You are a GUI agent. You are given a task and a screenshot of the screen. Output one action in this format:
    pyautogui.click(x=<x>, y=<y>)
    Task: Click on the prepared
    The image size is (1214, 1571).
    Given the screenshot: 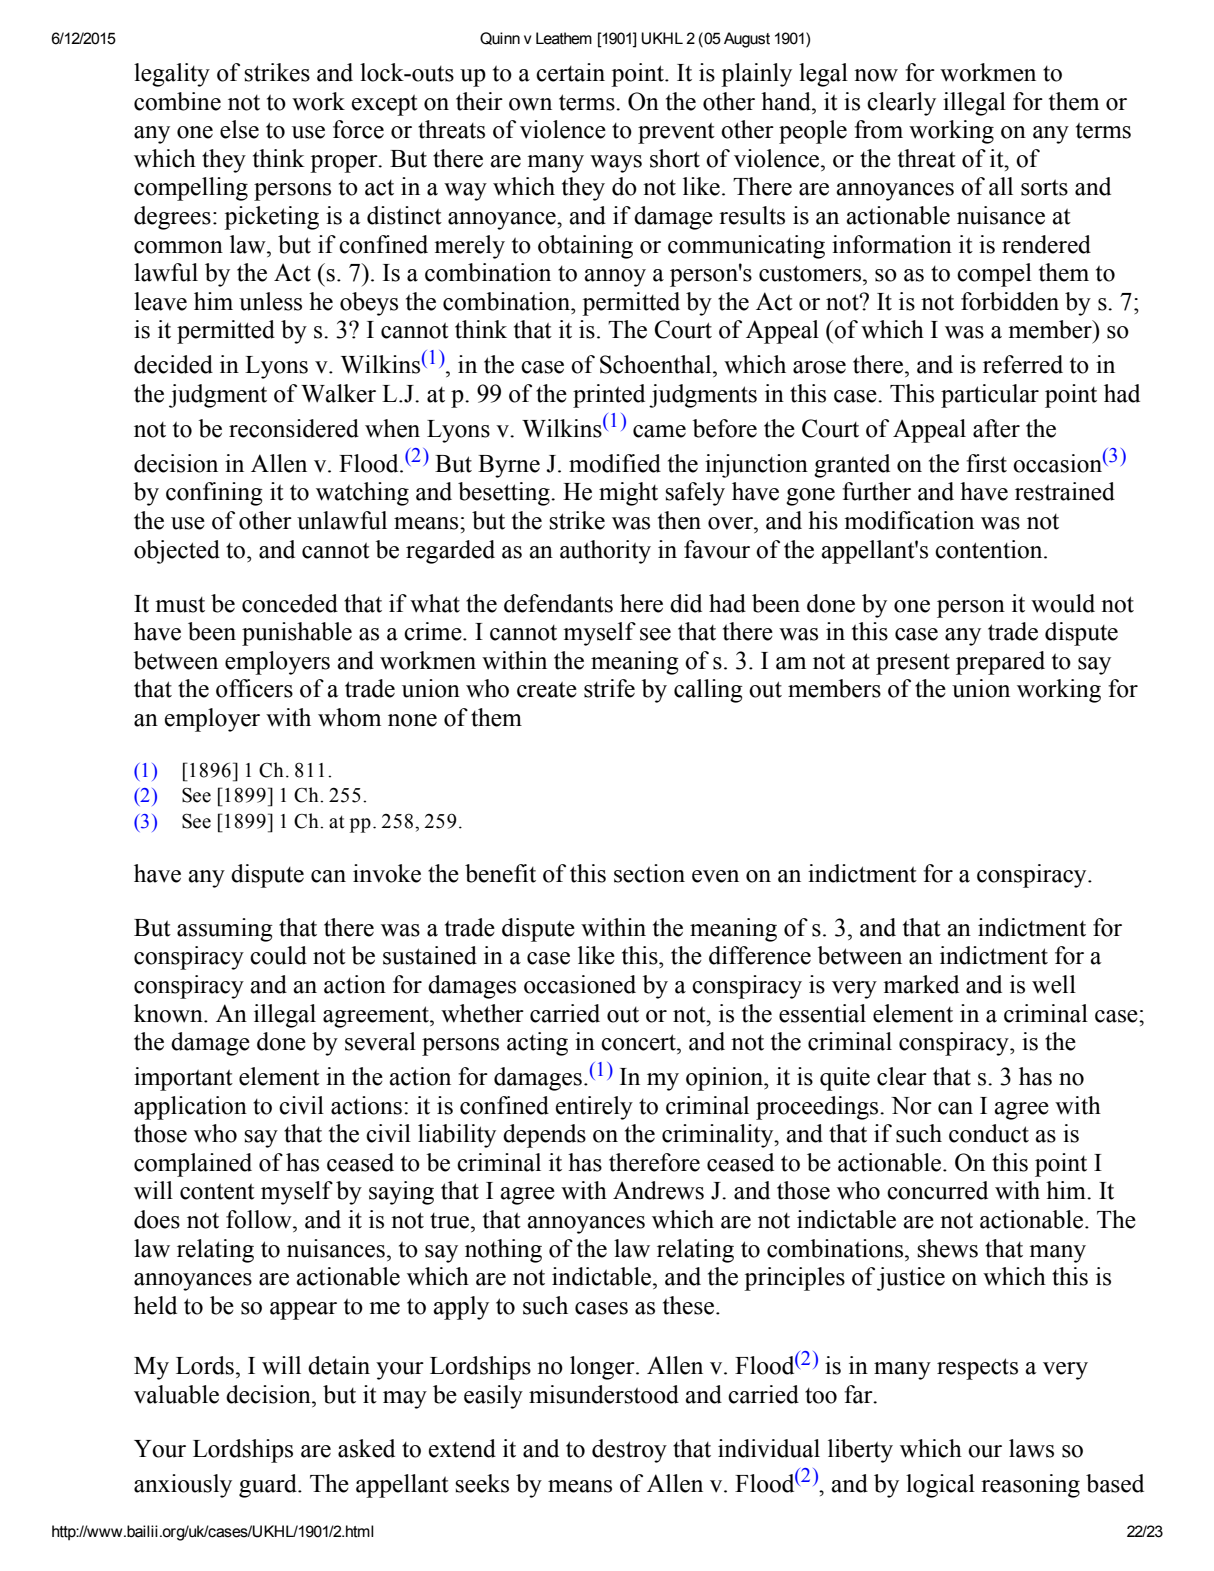 What is the action you would take?
    pyautogui.click(x=1000, y=663)
